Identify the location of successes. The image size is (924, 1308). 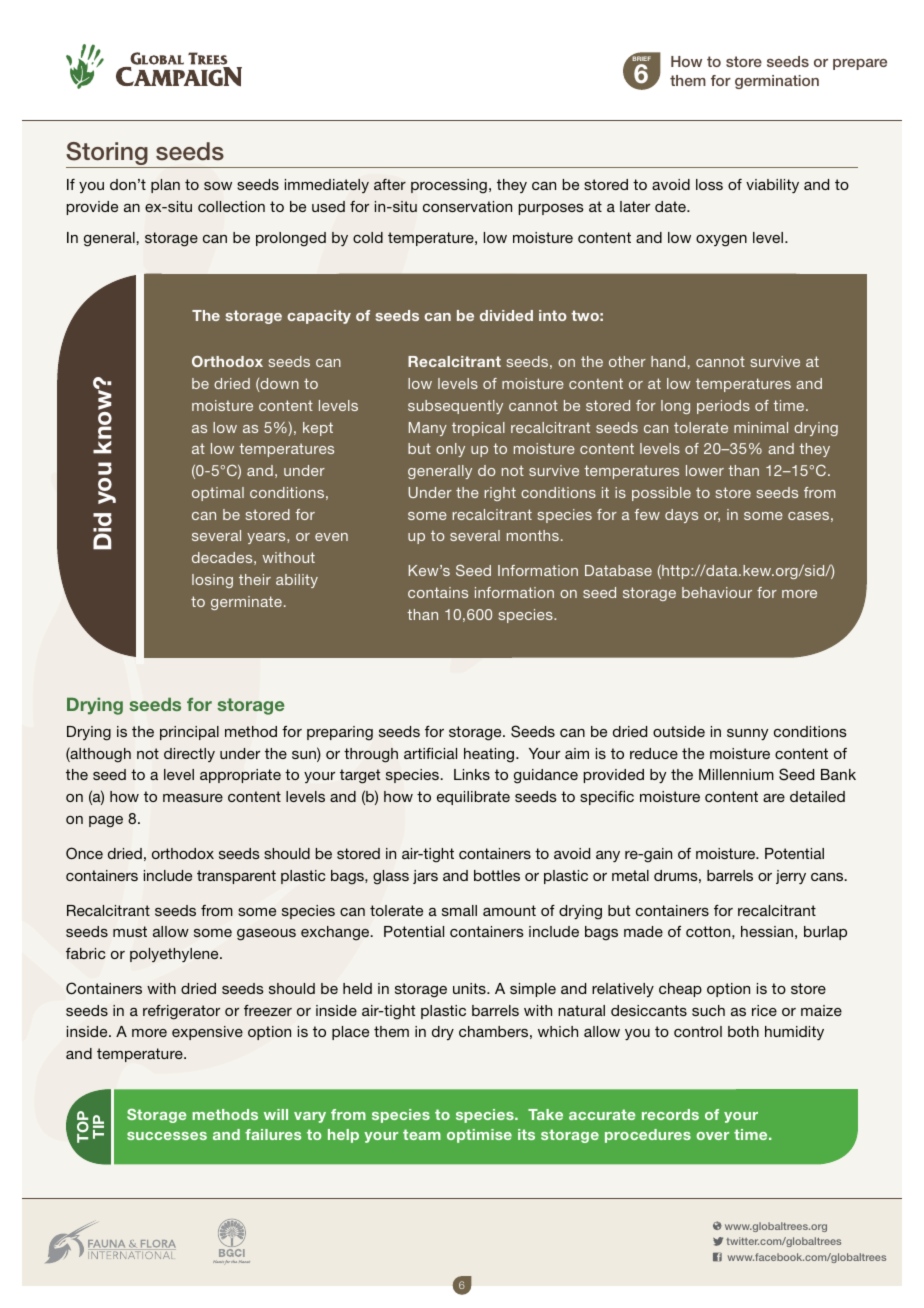
(167, 1136).
